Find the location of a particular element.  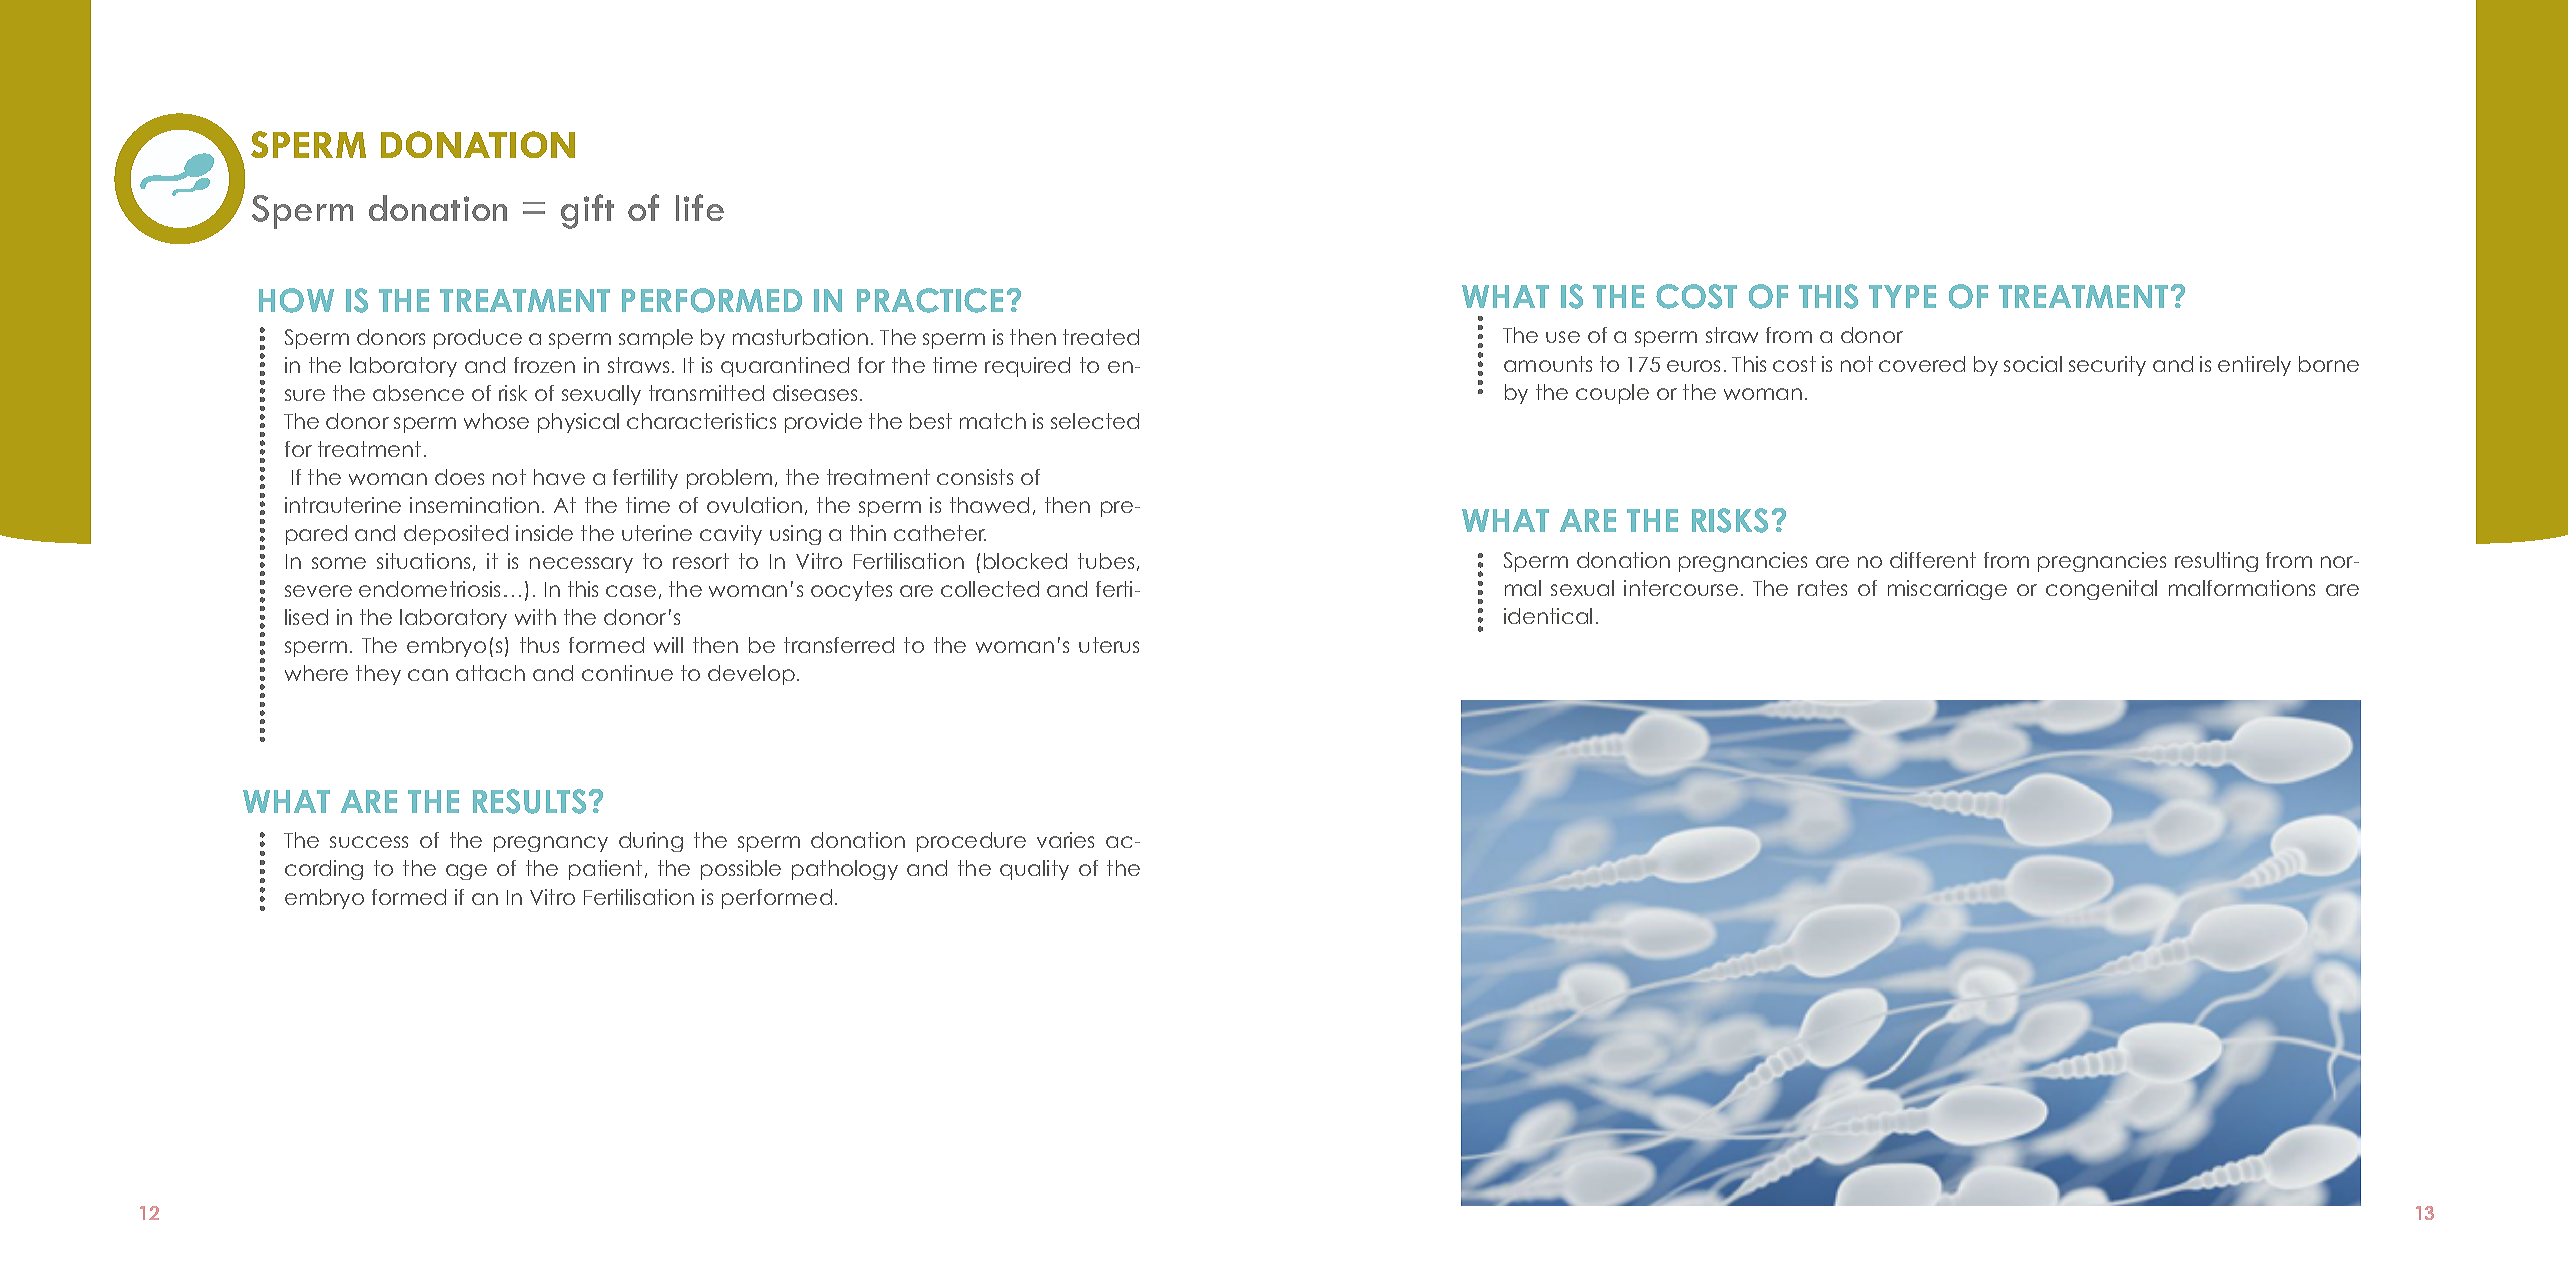

inside is located at coordinates (544, 533).
